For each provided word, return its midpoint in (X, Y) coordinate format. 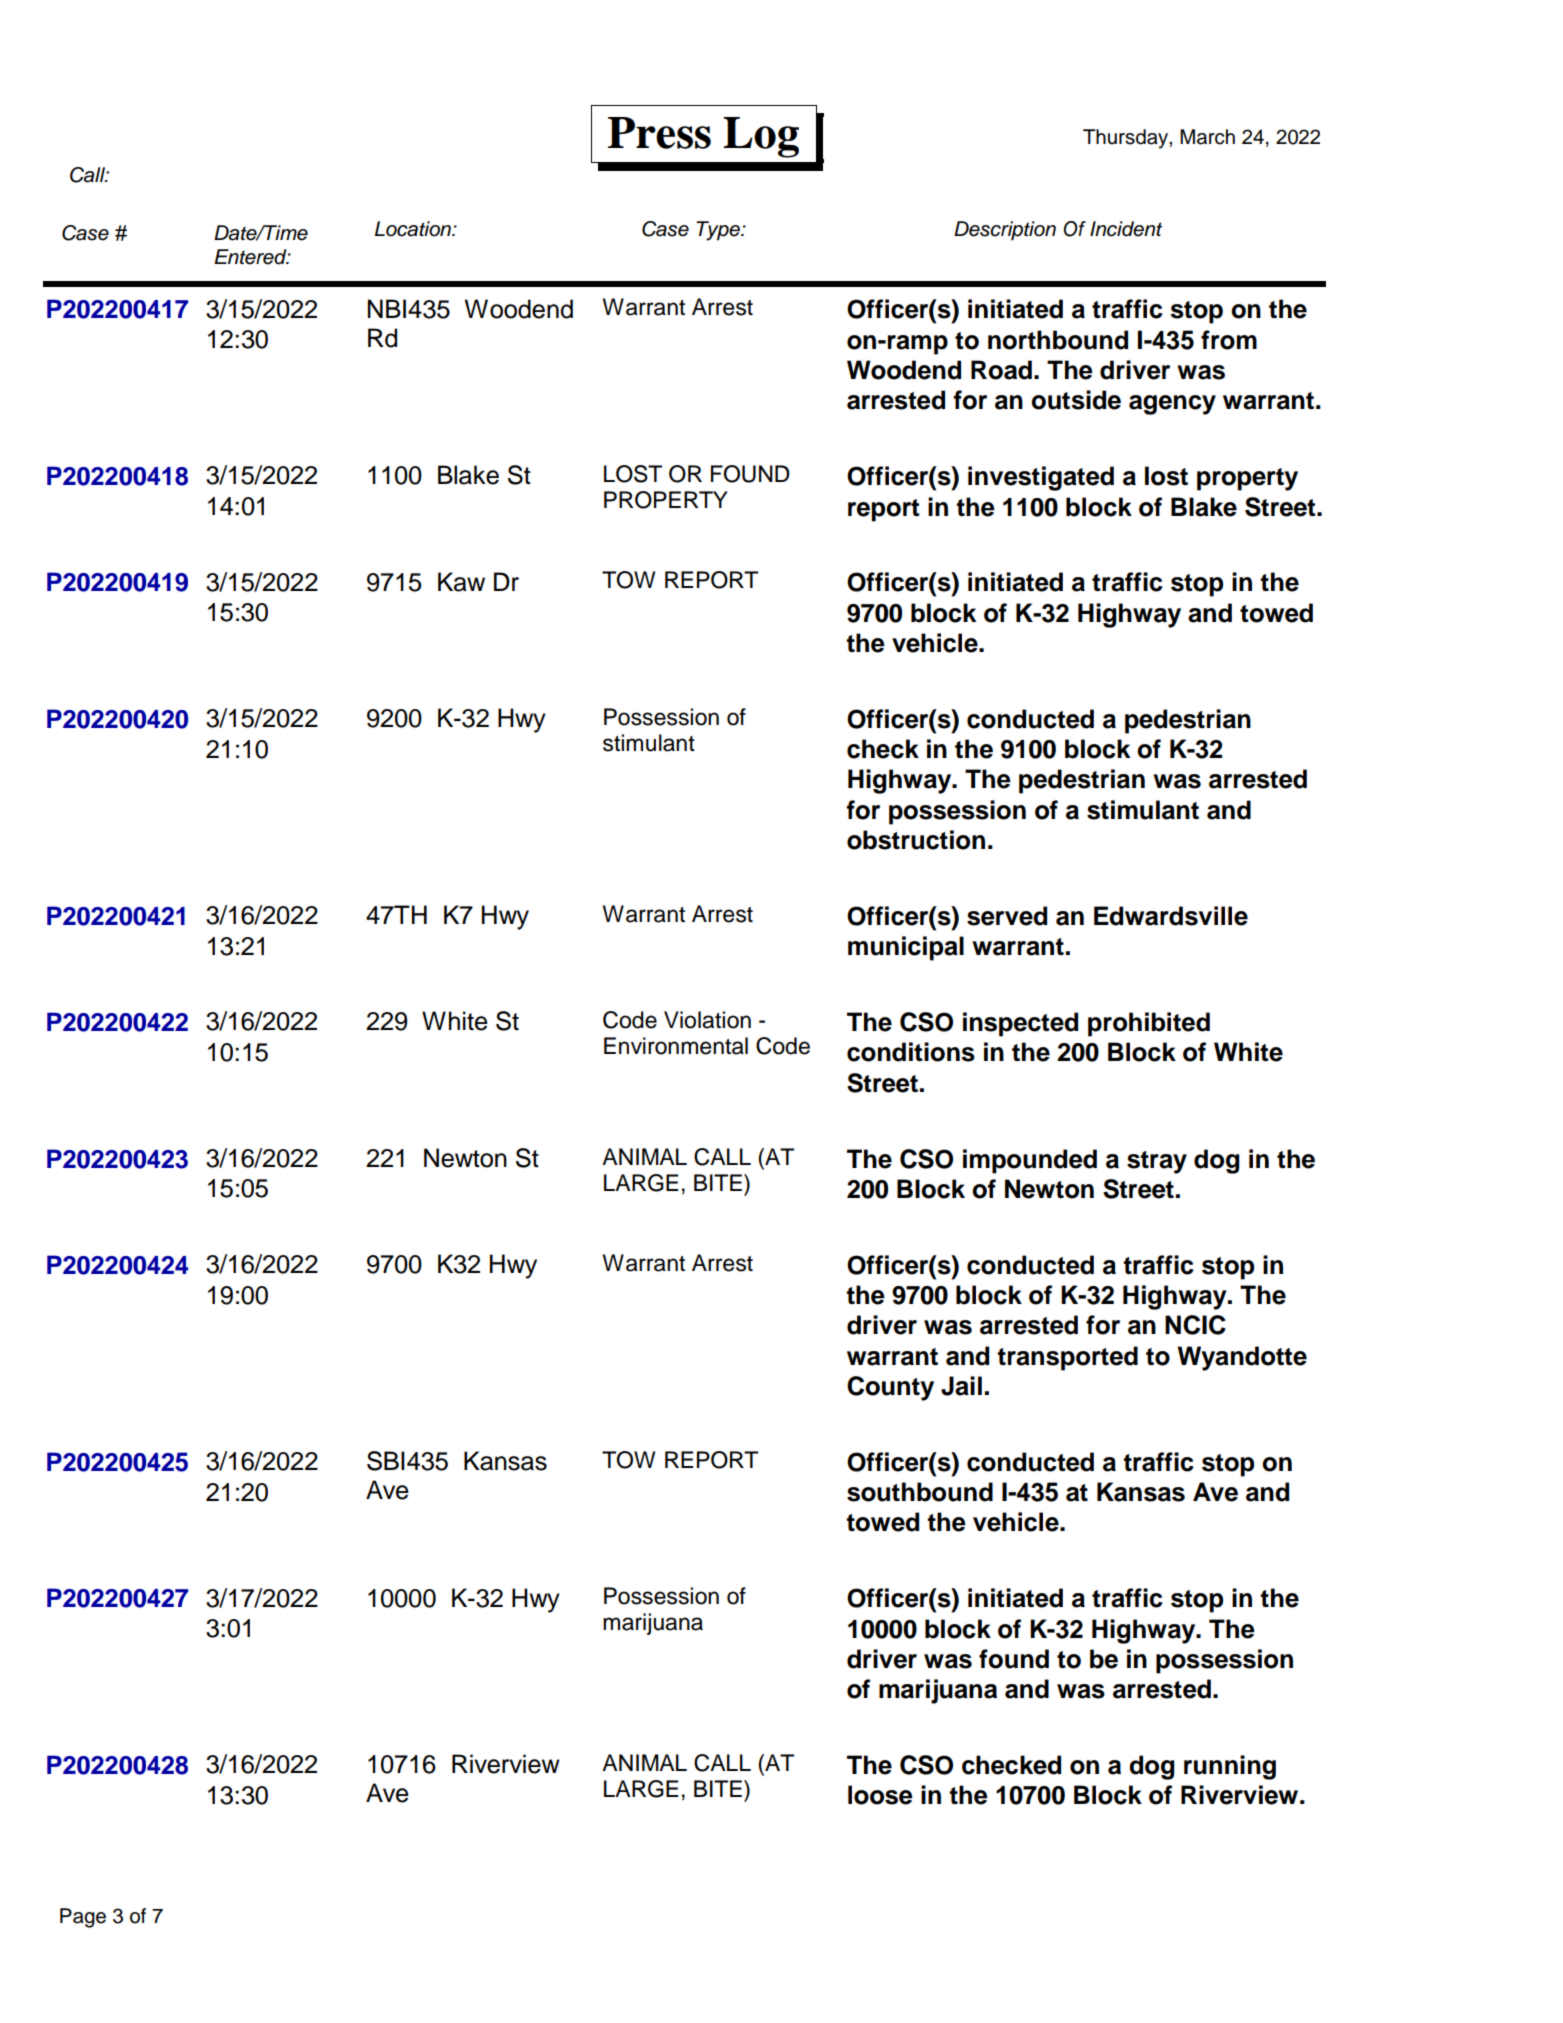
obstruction (916, 840)
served (1007, 916)
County (890, 1388)
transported (1067, 1358)
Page (83, 1918)
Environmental (676, 1046)
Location (414, 229)
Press (659, 133)
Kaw (461, 582)
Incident (1126, 229)
